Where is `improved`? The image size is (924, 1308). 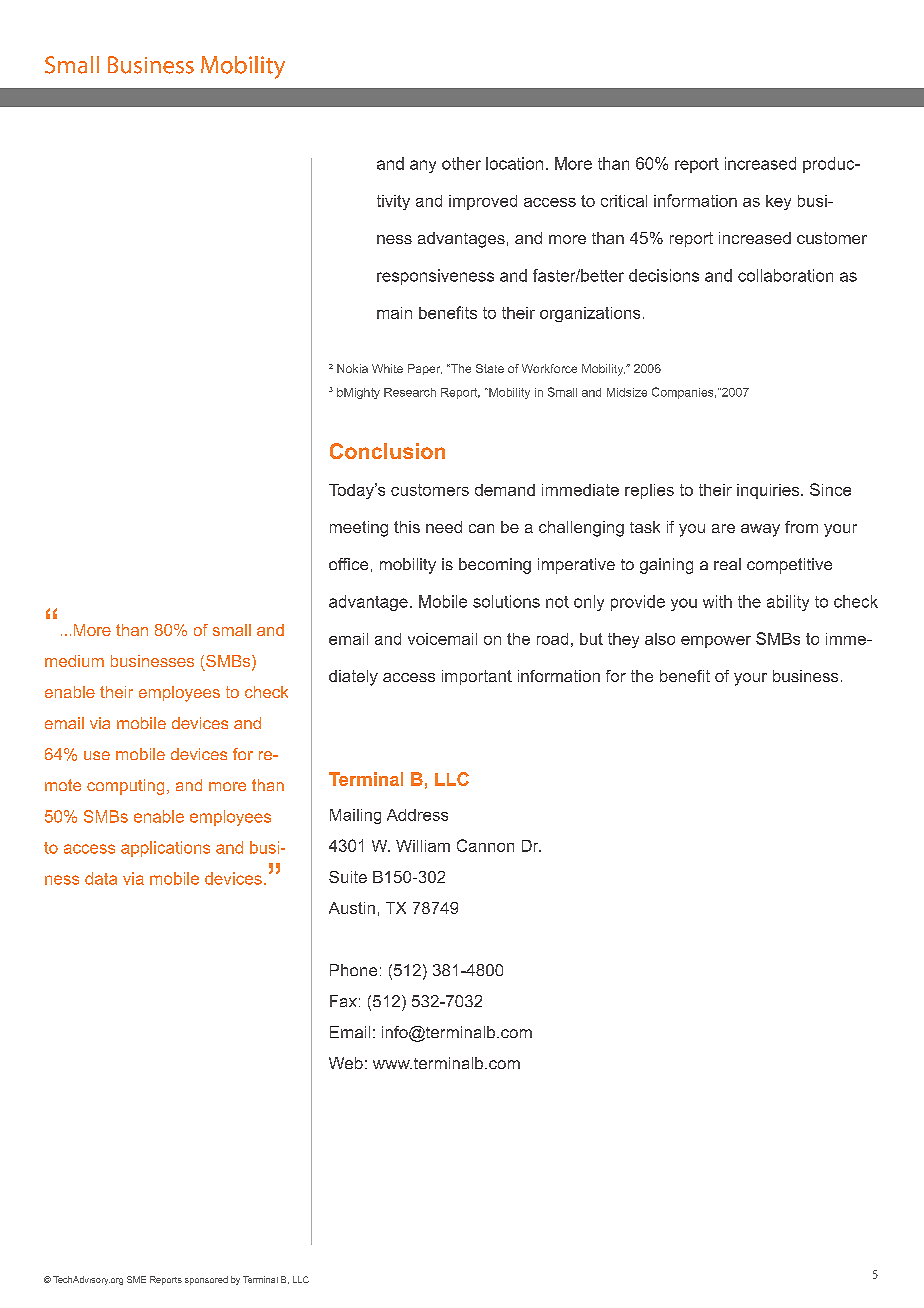 improved is located at coordinates (483, 202).
